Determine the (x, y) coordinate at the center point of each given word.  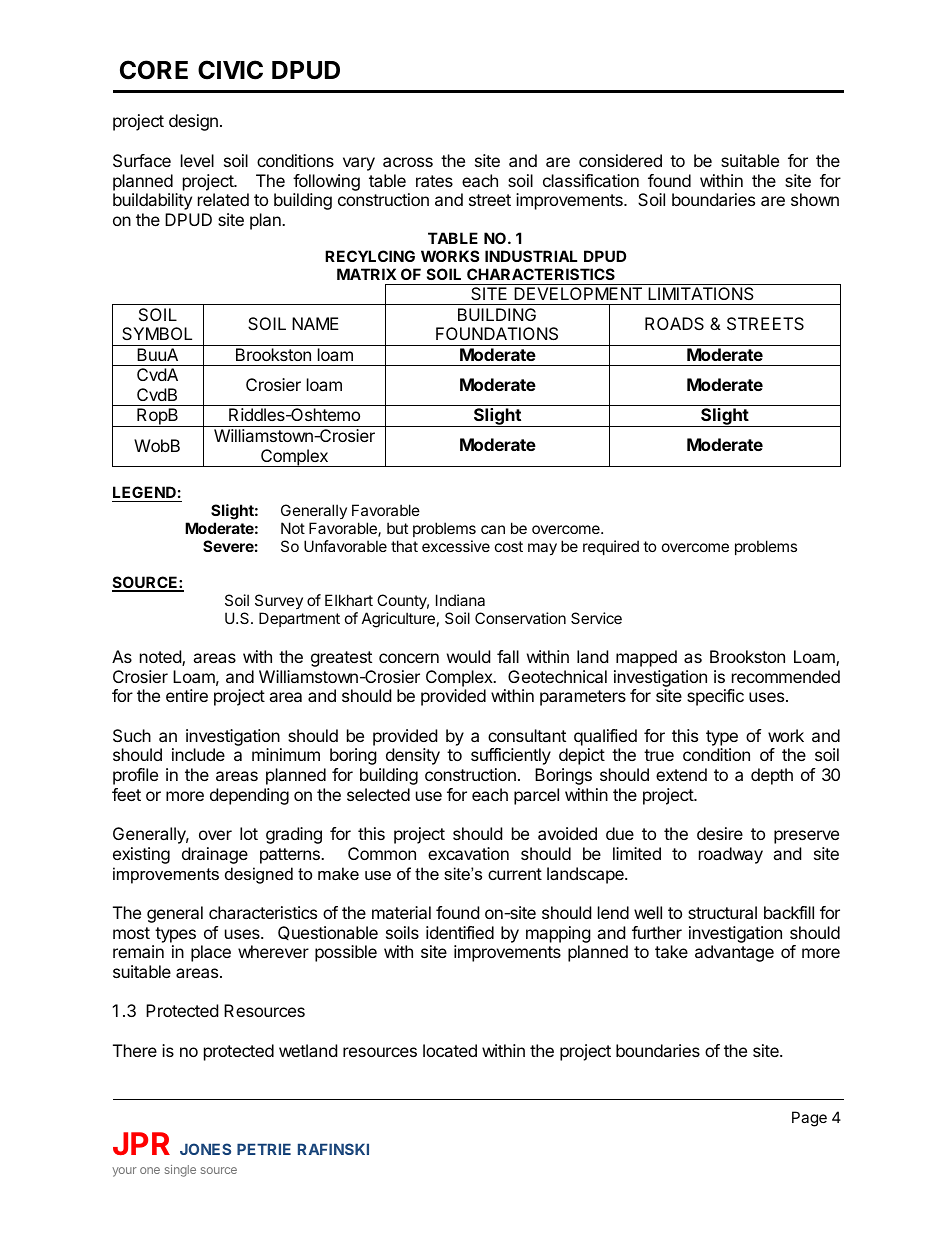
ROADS (674, 323)
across (408, 162)
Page (809, 1119)
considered (620, 160)
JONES (205, 1149)
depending (249, 796)
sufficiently (511, 756)
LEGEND (145, 494)
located (450, 1050)
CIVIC (230, 70)
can (493, 529)
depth (772, 776)
